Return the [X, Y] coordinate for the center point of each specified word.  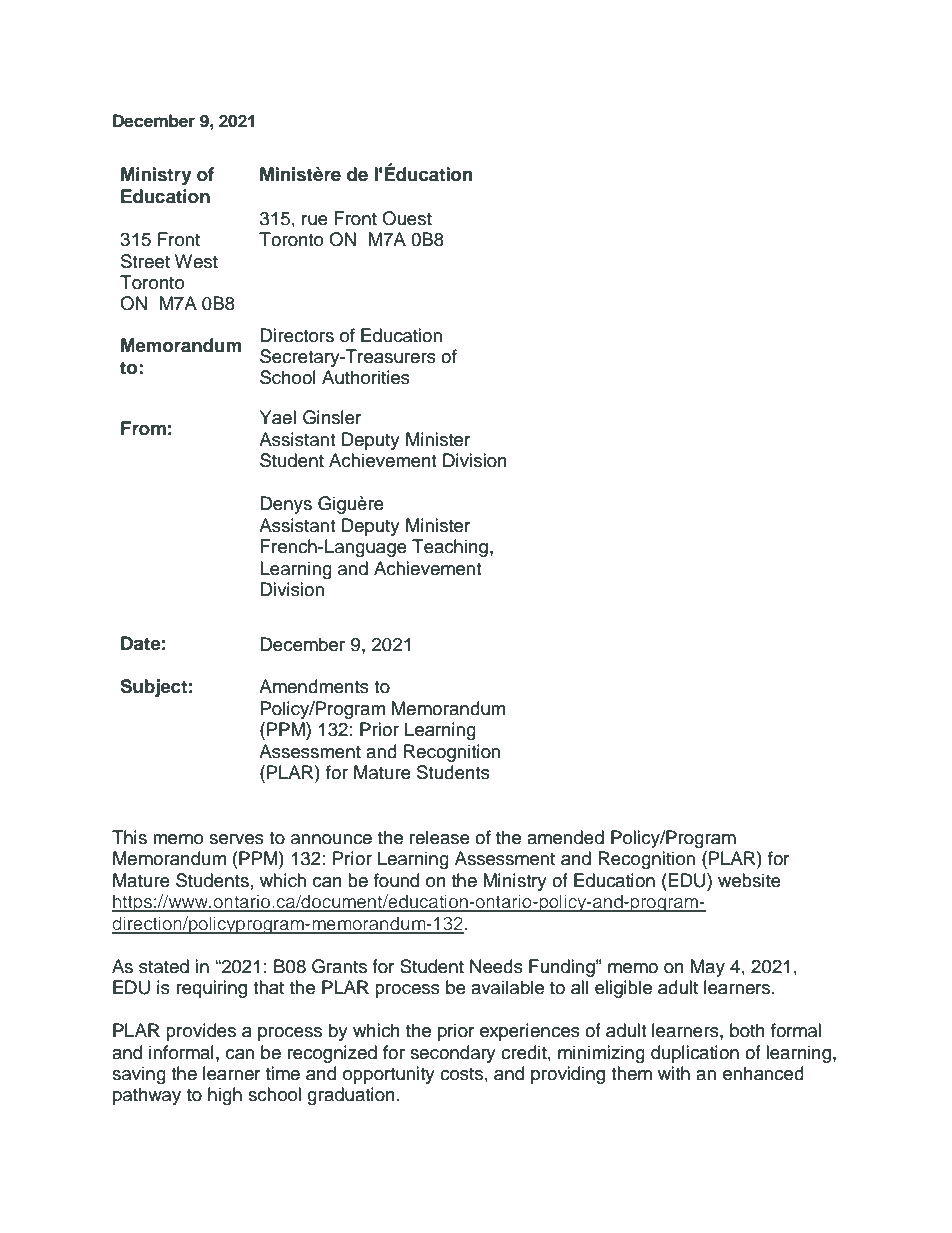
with [674, 1073]
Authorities [366, 377]
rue [315, 220]
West [196, 261]
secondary [453, 1054]
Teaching [450, 548]
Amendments [314, 686]
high [225, 1096]
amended [565, 837]
